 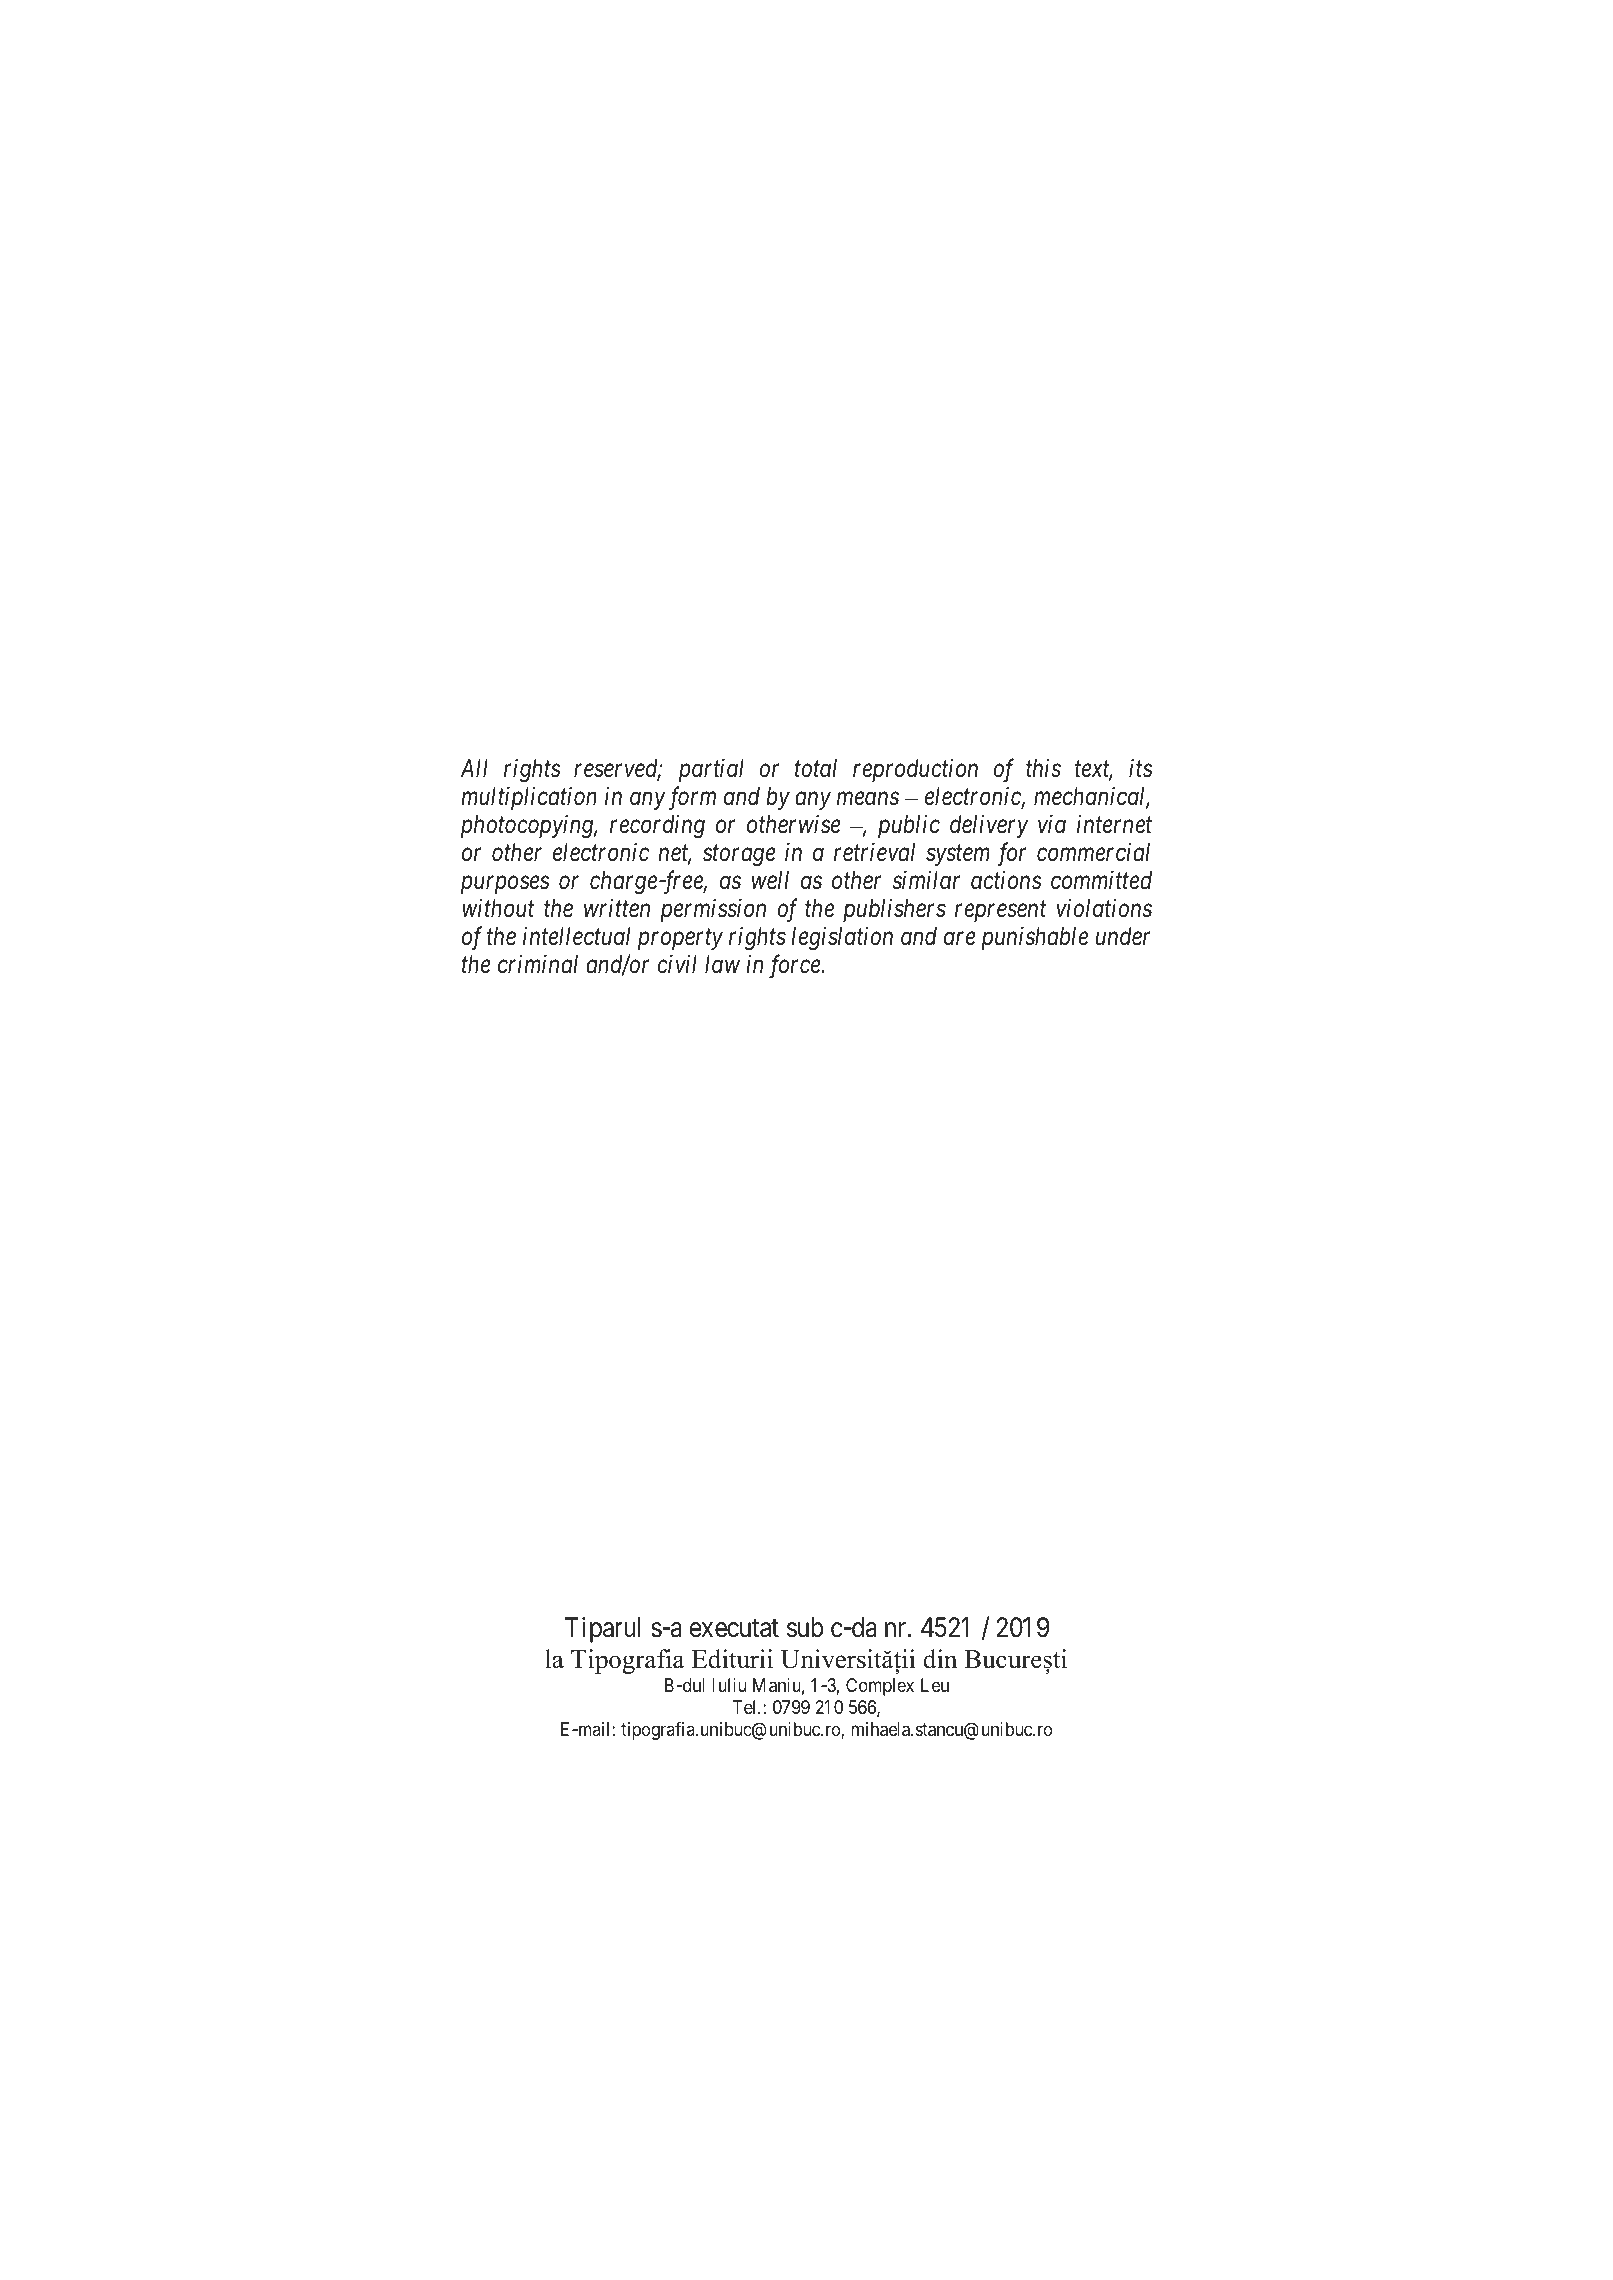 What do you see at coordinates (816, 768) in the screenshot?
I see `total` at bounding box center [816, 768].
